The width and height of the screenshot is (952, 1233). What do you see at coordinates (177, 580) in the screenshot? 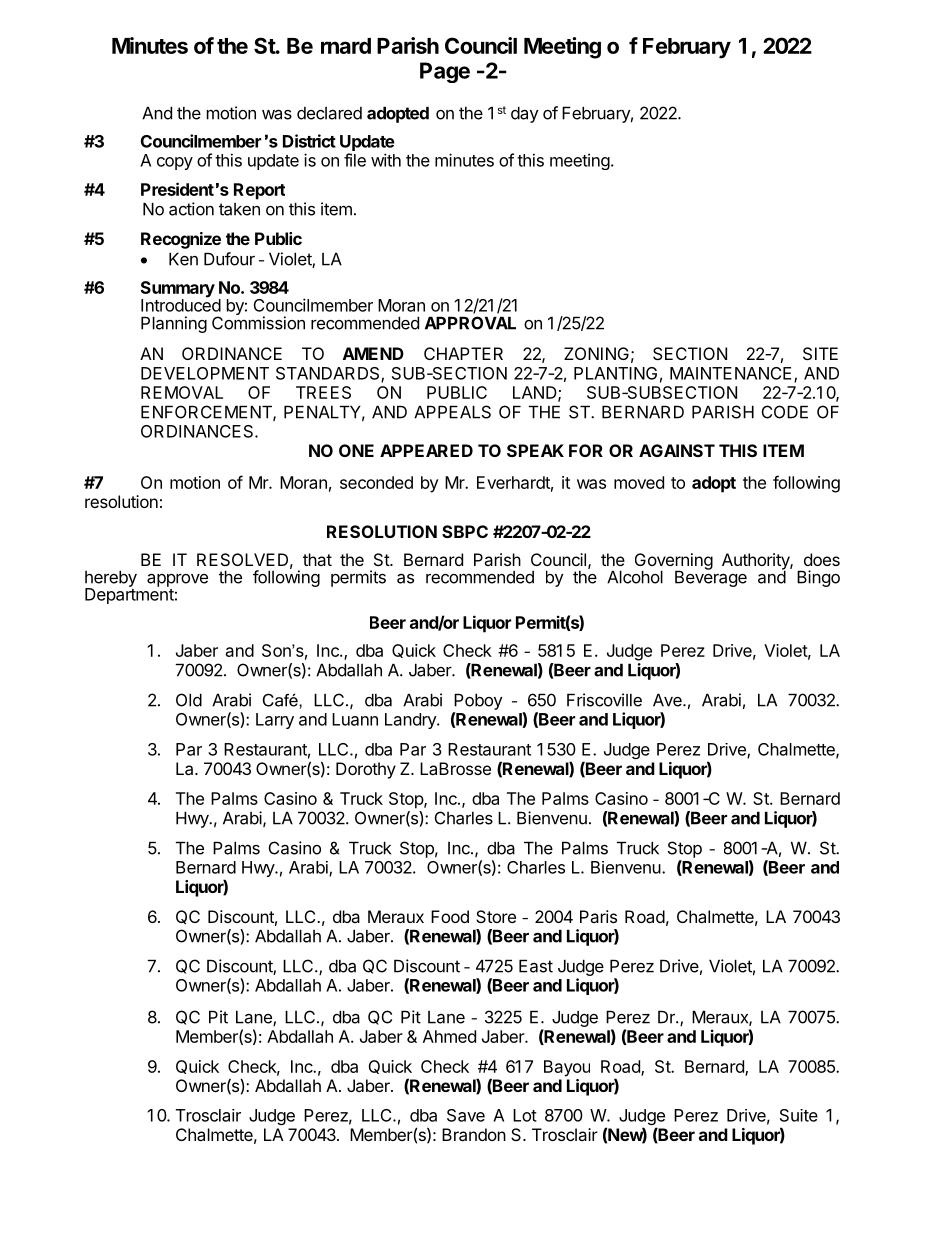
I see `approve` at bounding box center [177, 580].
